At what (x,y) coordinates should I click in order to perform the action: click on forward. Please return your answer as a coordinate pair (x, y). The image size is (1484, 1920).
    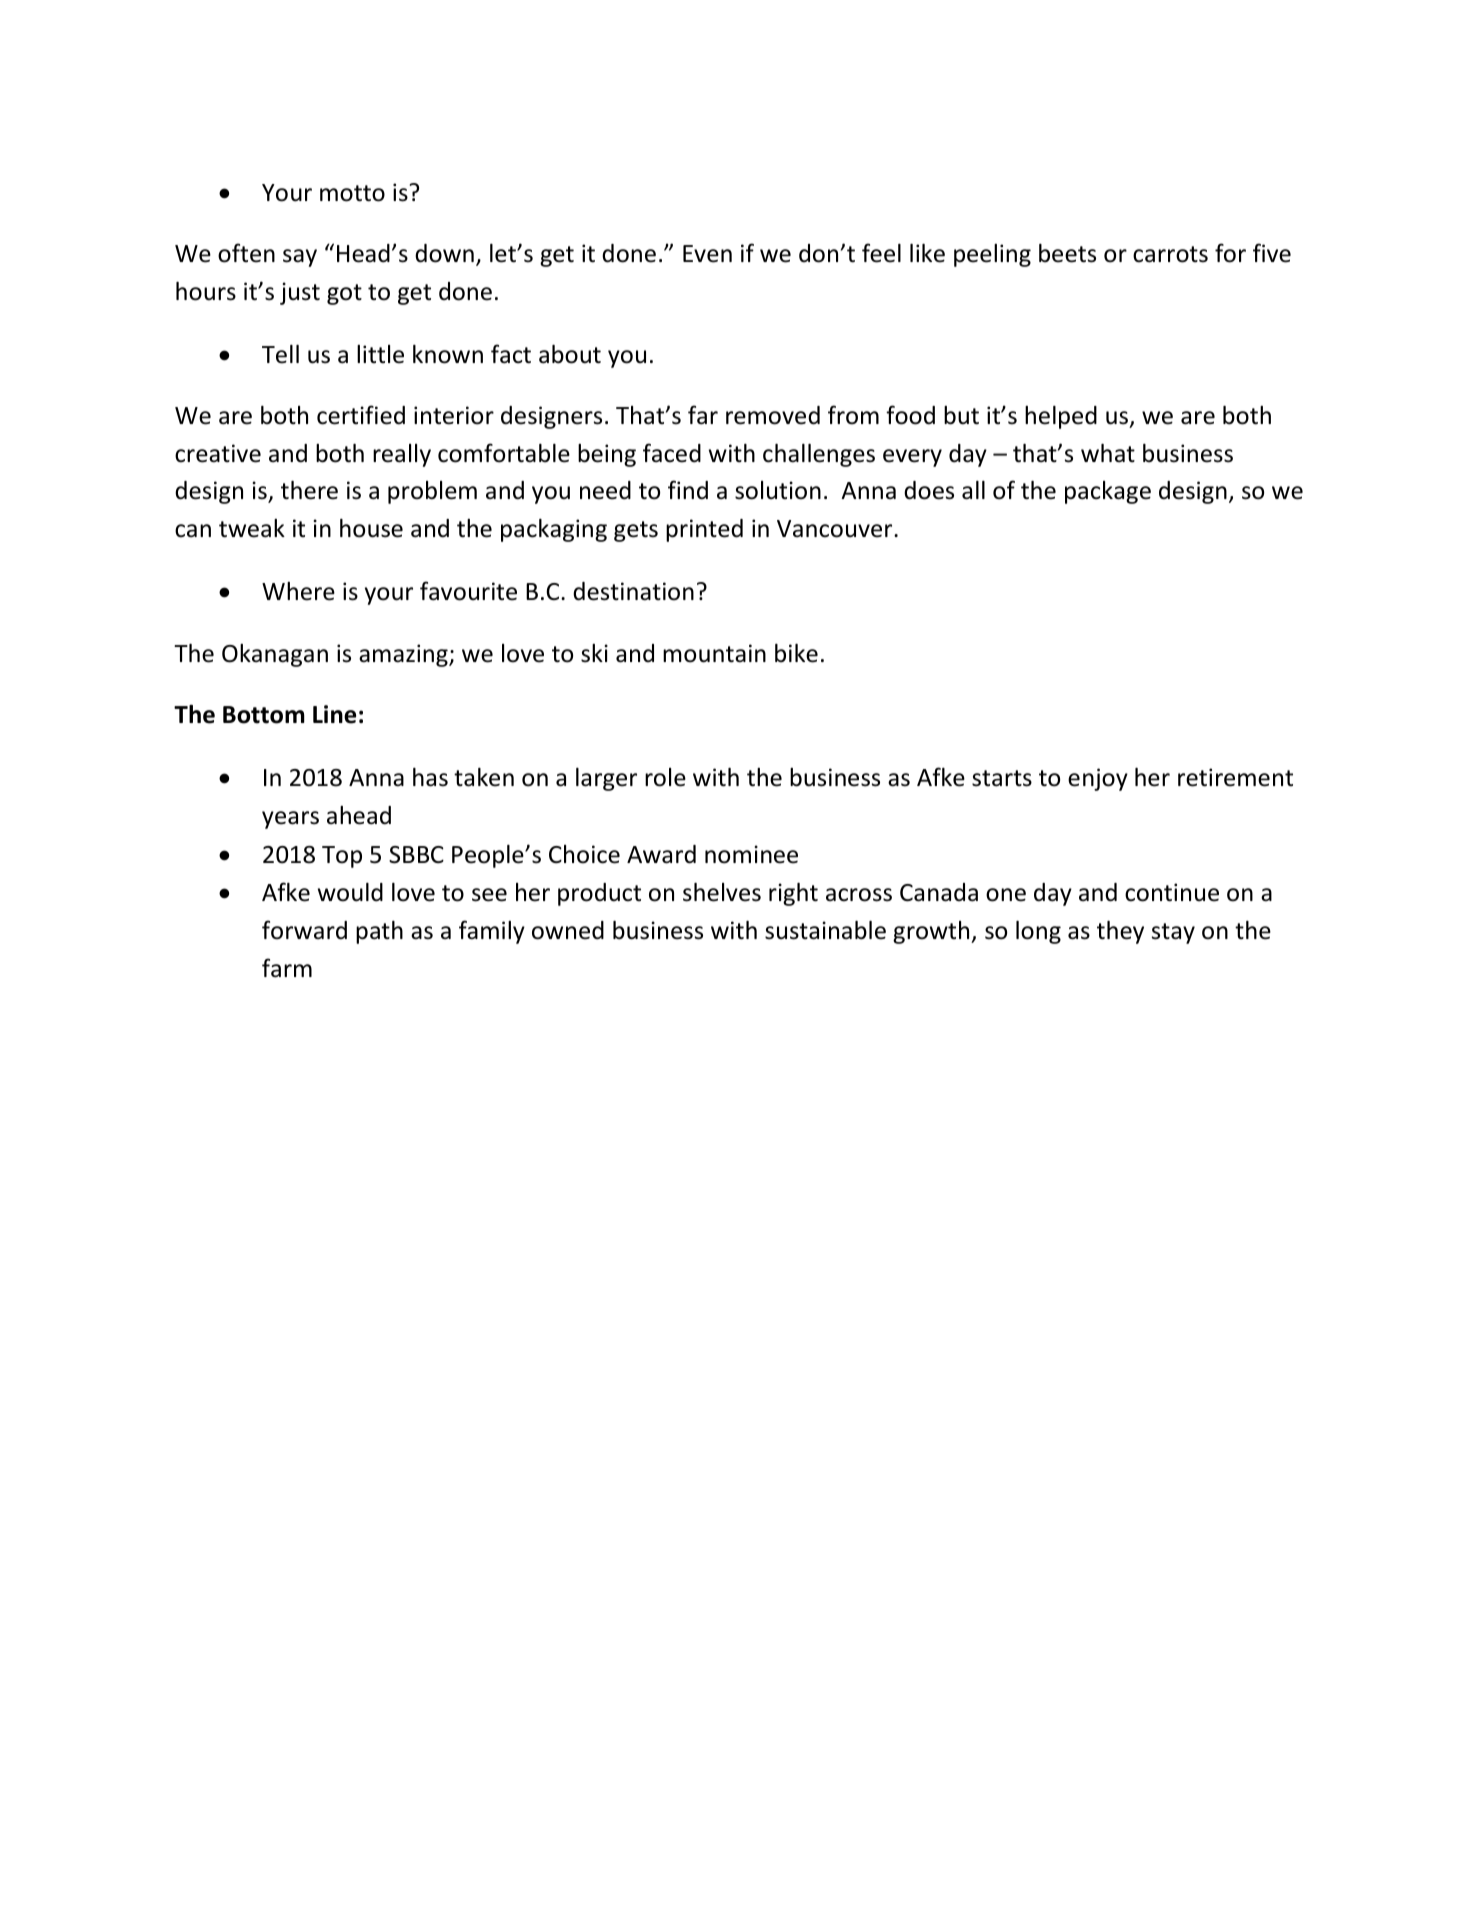
    Looking at the image, I should click on (304, 930).
